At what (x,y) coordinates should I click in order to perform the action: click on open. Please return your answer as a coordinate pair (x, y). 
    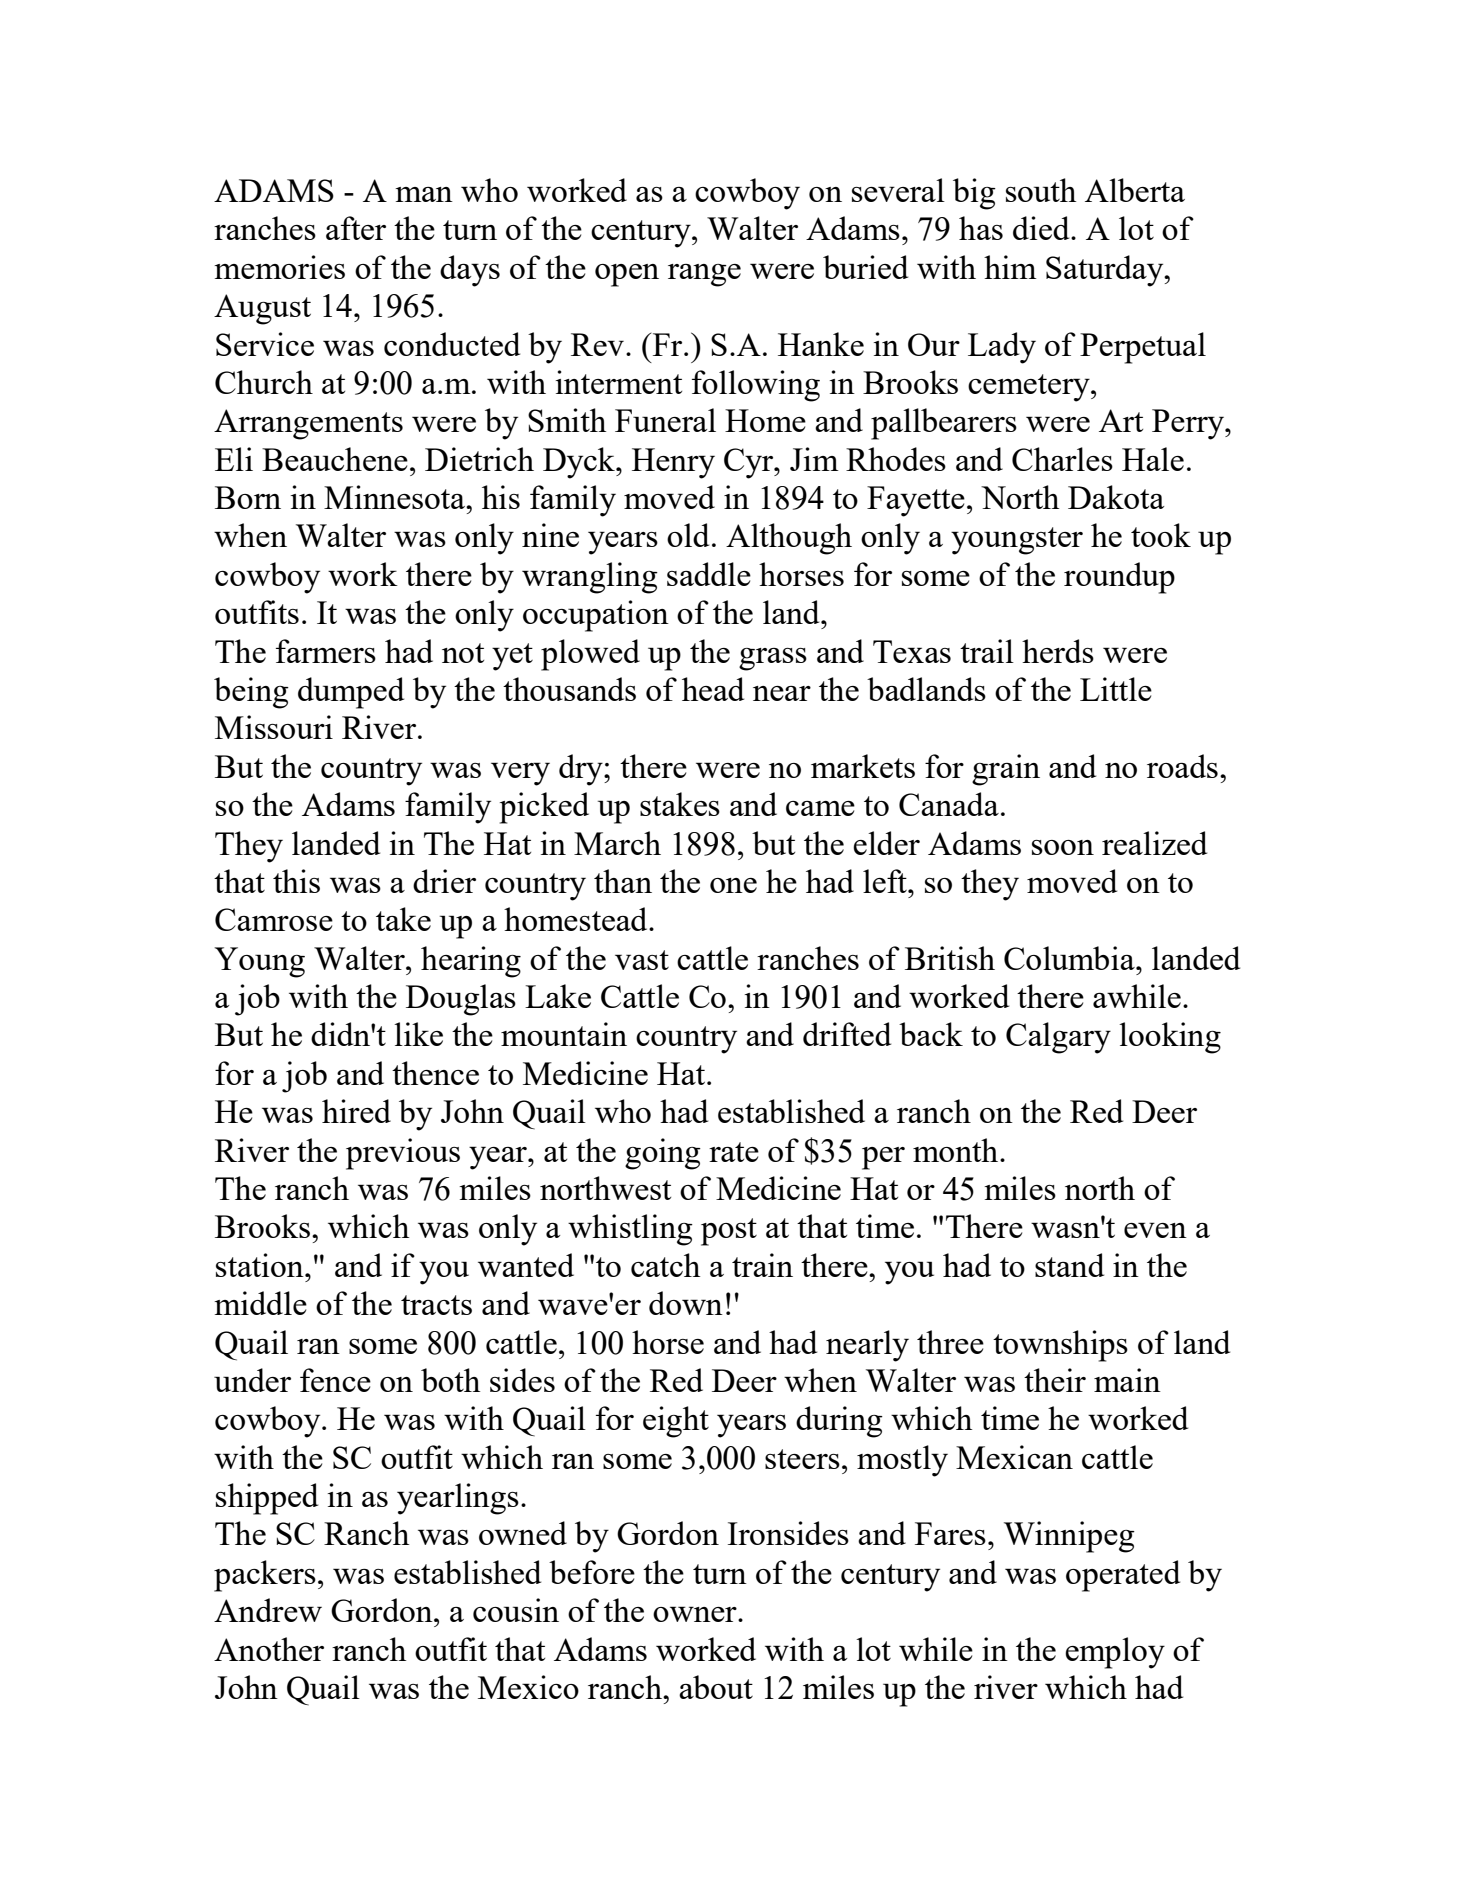
    Looking at the image, I should click on (627, 275).
